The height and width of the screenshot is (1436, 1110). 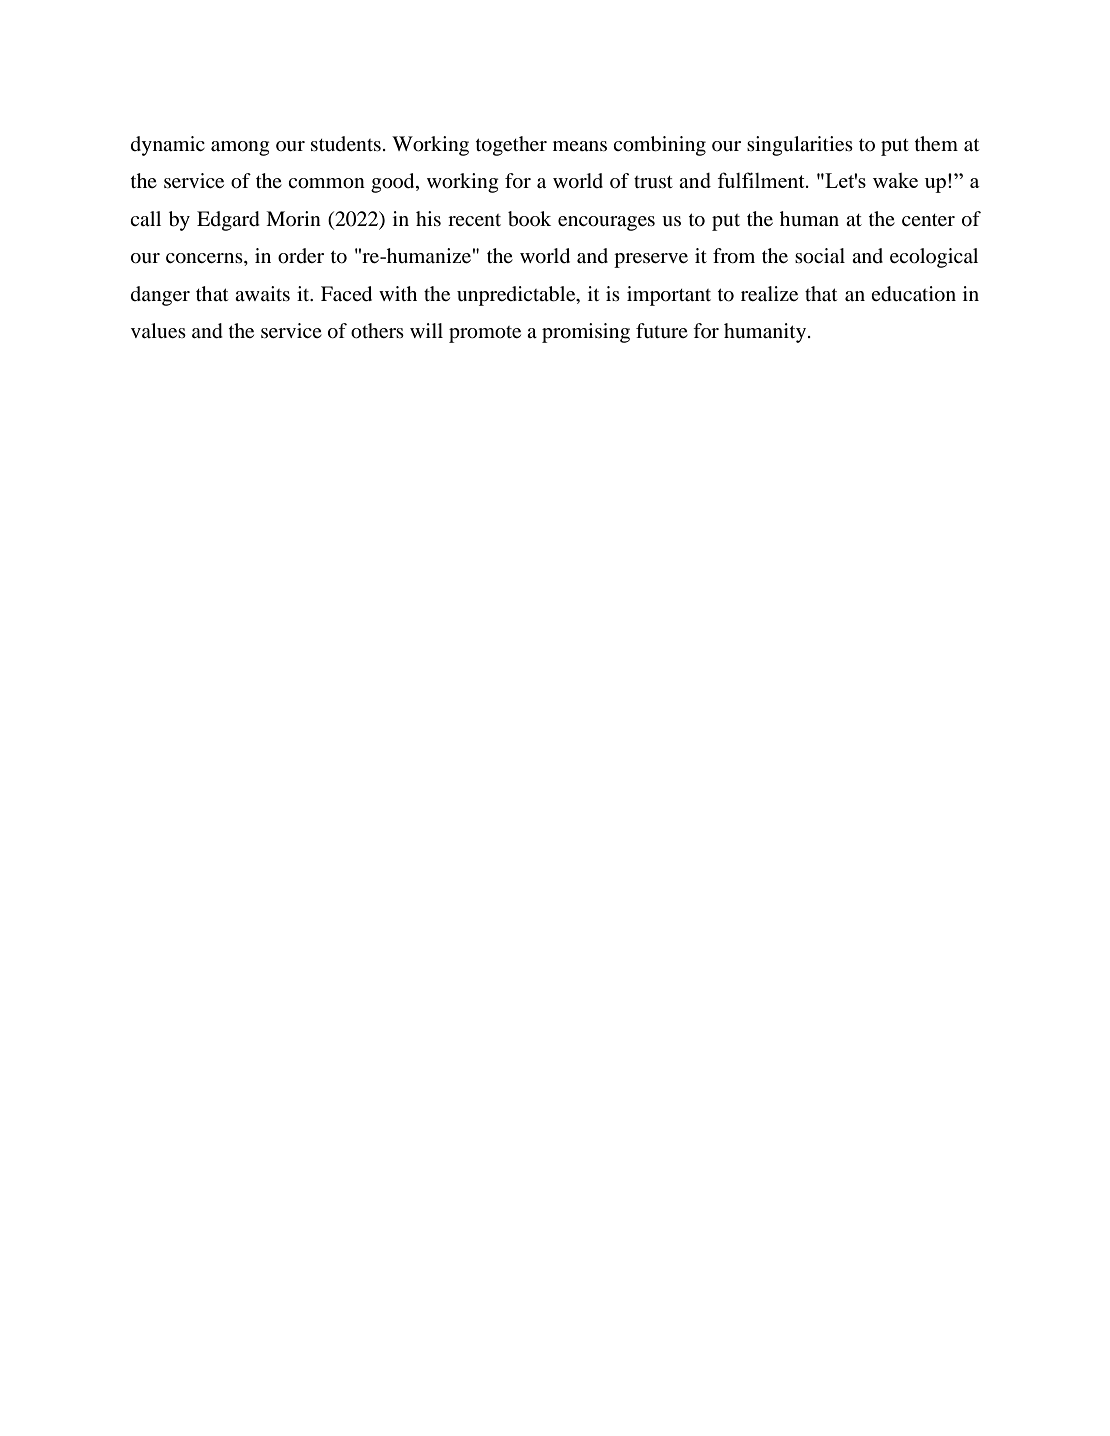 I want to click on values, so click(x=158, y=330).
